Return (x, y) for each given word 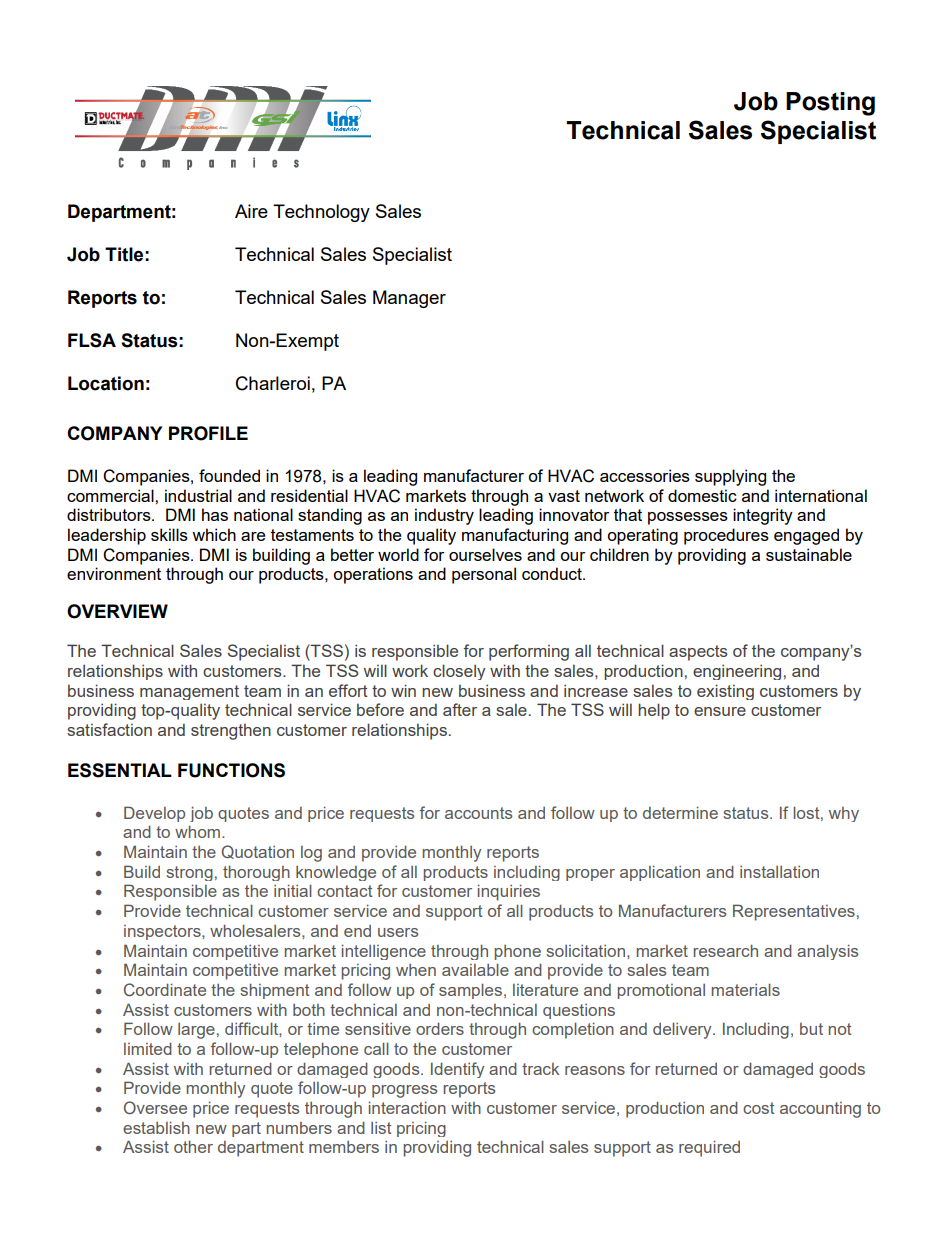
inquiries (509, 892)
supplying (730, 477)
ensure (720, 711)
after (460, 709)
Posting (830, 104)
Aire (251, 211)
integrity (763, 516)
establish (156, 1127)
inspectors (163, 932)
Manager (409, 299)
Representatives (794, 912)
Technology (321, 213)
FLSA (92, 340)
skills (169, 534)
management (189, 692)
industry (444, 516)
